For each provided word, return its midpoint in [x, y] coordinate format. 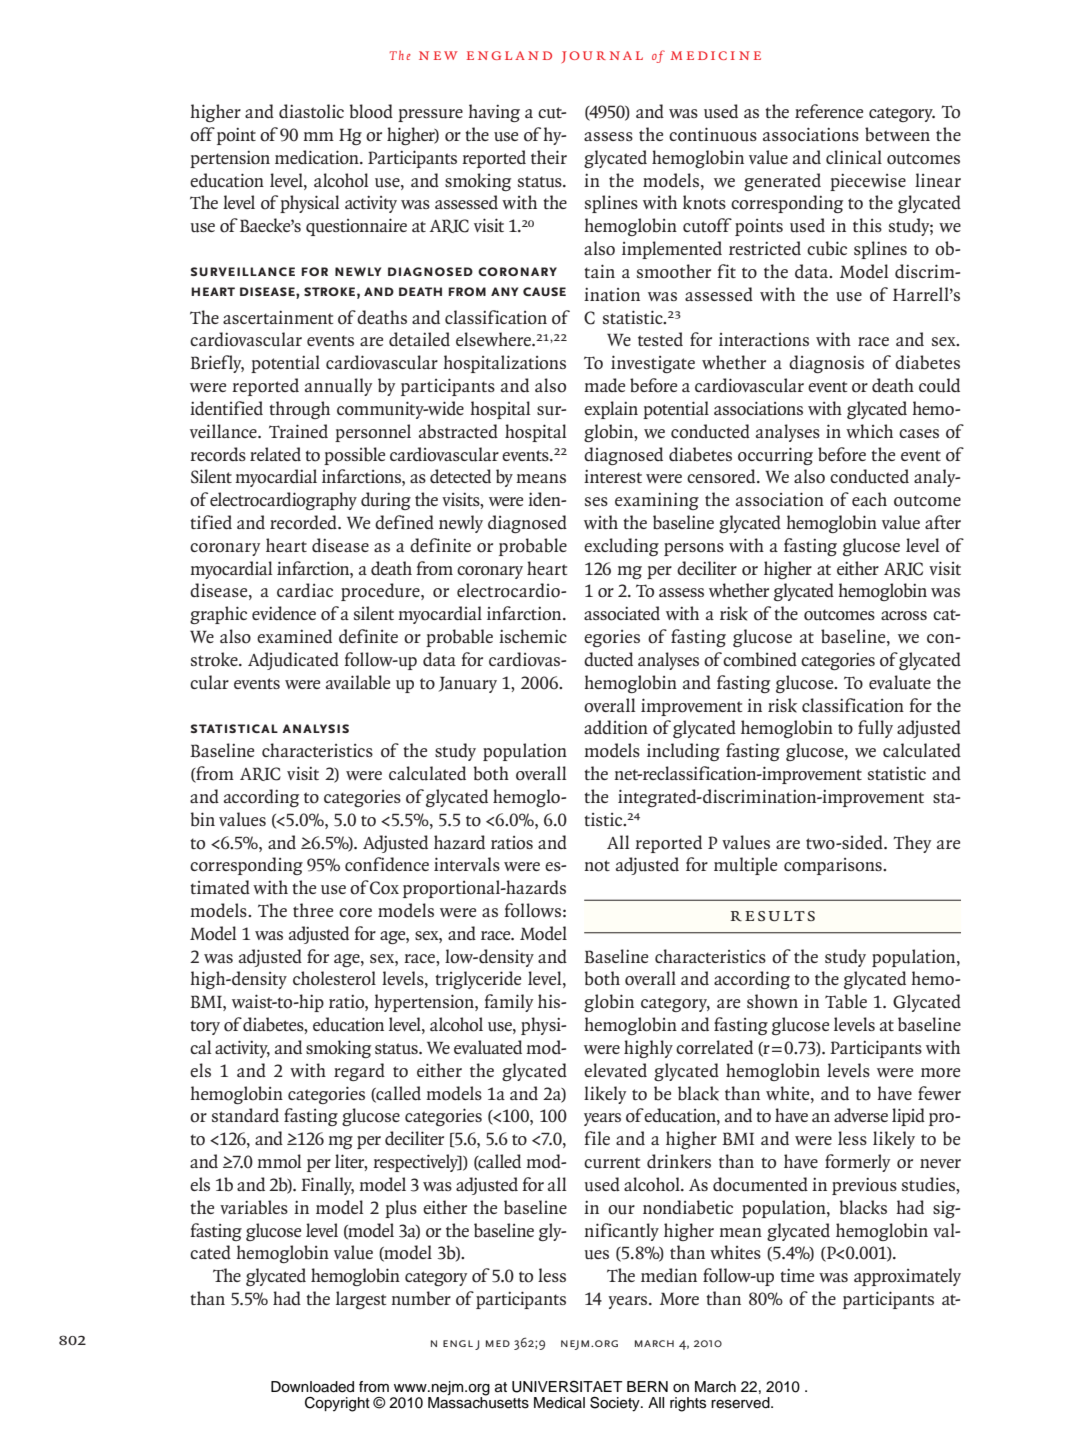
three [313, 910]
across [904, 616]
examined [294, 636]
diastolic [311, 111]
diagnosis [826, 364]
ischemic [533, 636]
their [549, 157]
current [612, 1163]
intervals [467, 864]
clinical [854, 157]
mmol [279, 1161]
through [299, 410]
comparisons [834, 866]
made [604, 385]
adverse [861, 1115]
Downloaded [312, 1387]
